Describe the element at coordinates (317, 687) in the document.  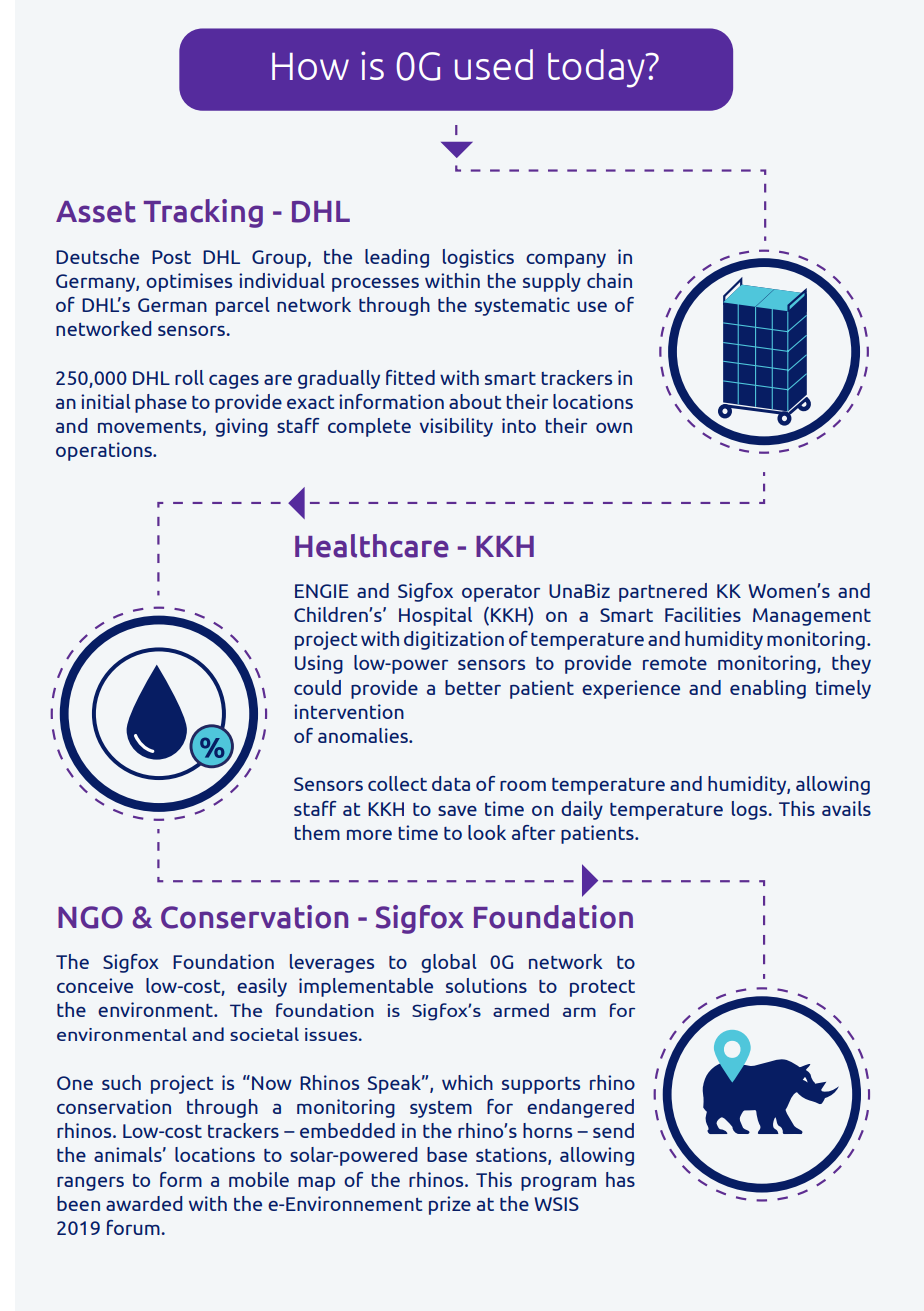
I see `could` at that location.
